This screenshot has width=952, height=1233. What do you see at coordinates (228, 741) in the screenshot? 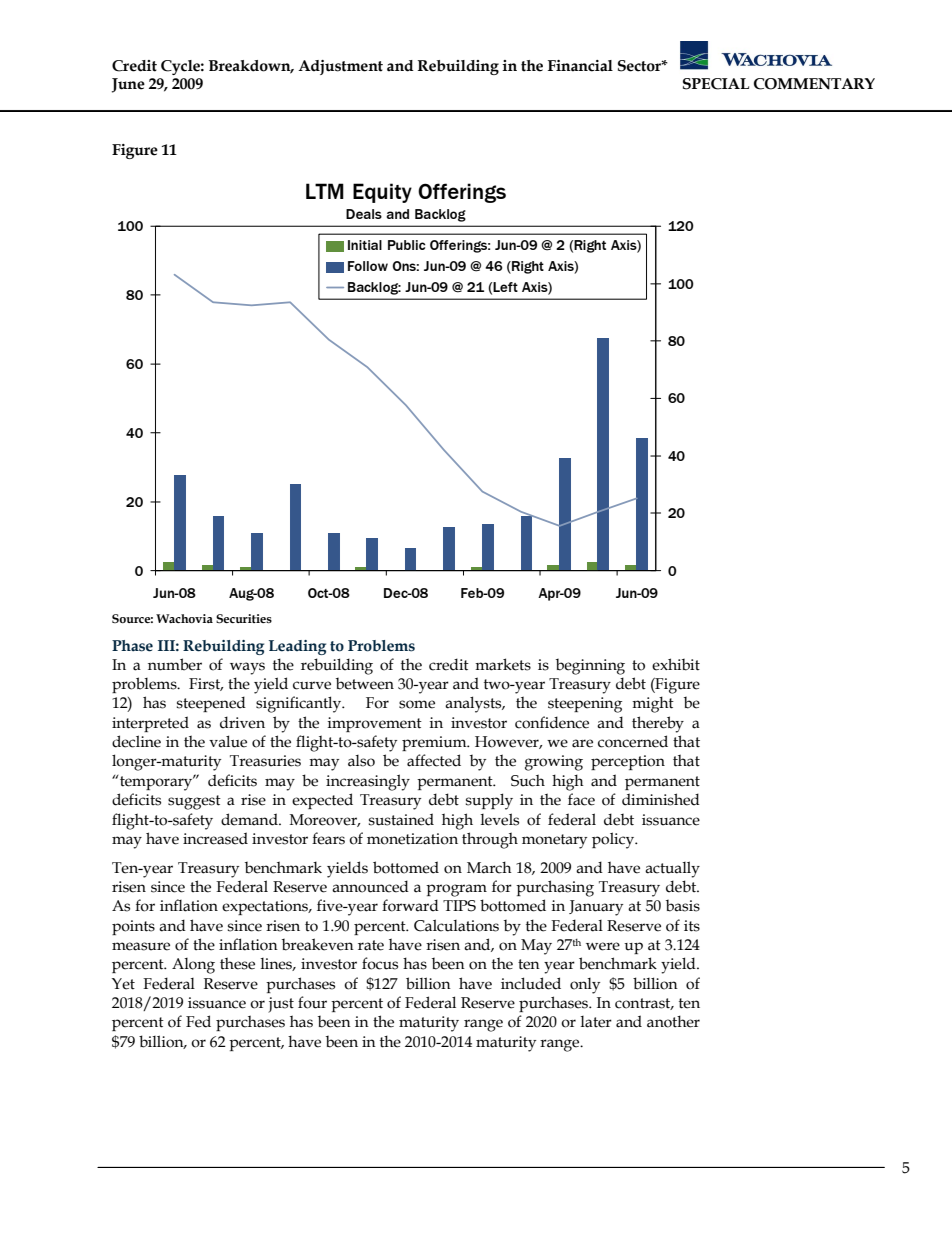
I see `value` at bounding box center [228, 741].
